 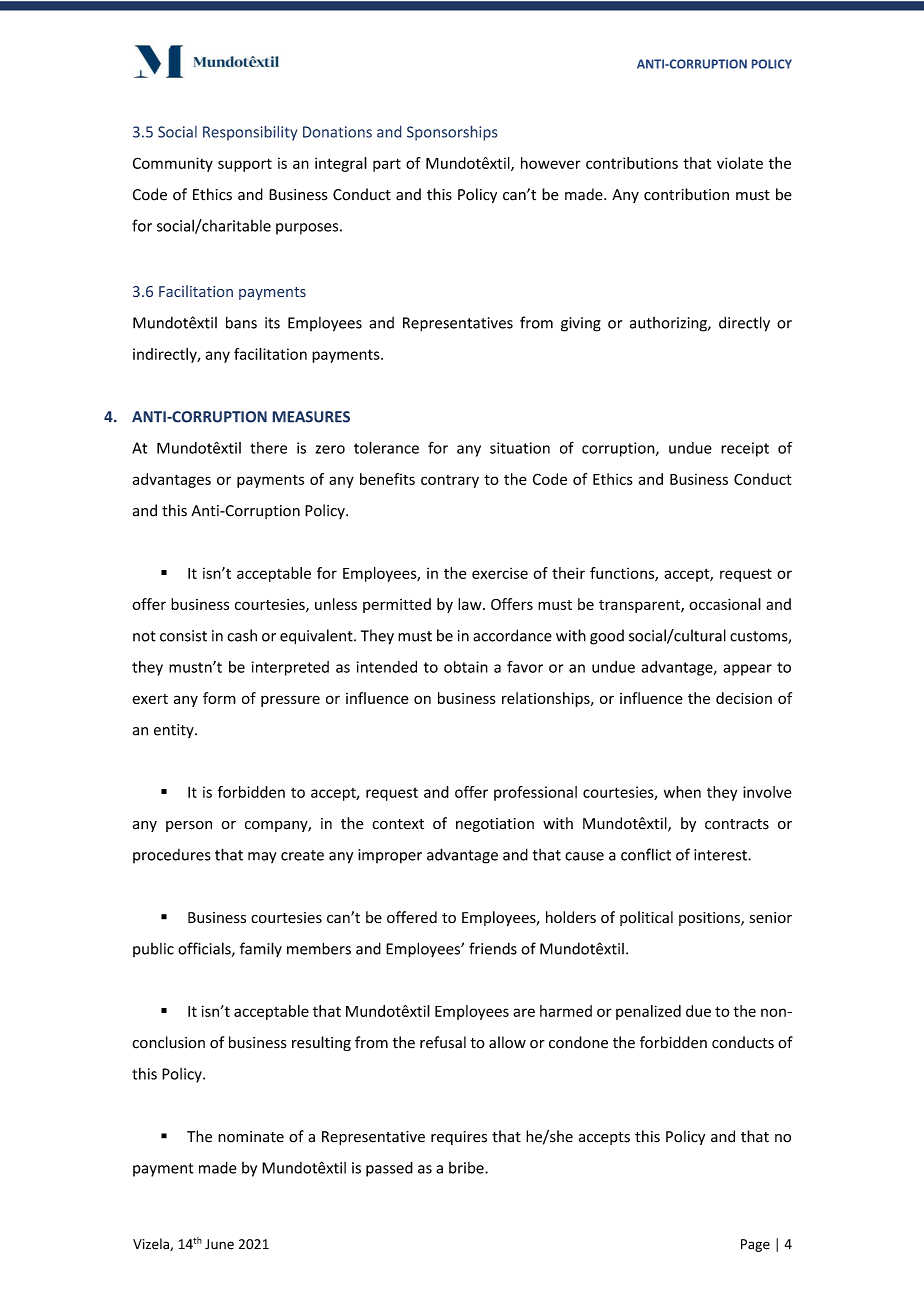 What do you see at coordinates (744, 698) in the image?
I see `decision` at bounding box center [744, 698].
